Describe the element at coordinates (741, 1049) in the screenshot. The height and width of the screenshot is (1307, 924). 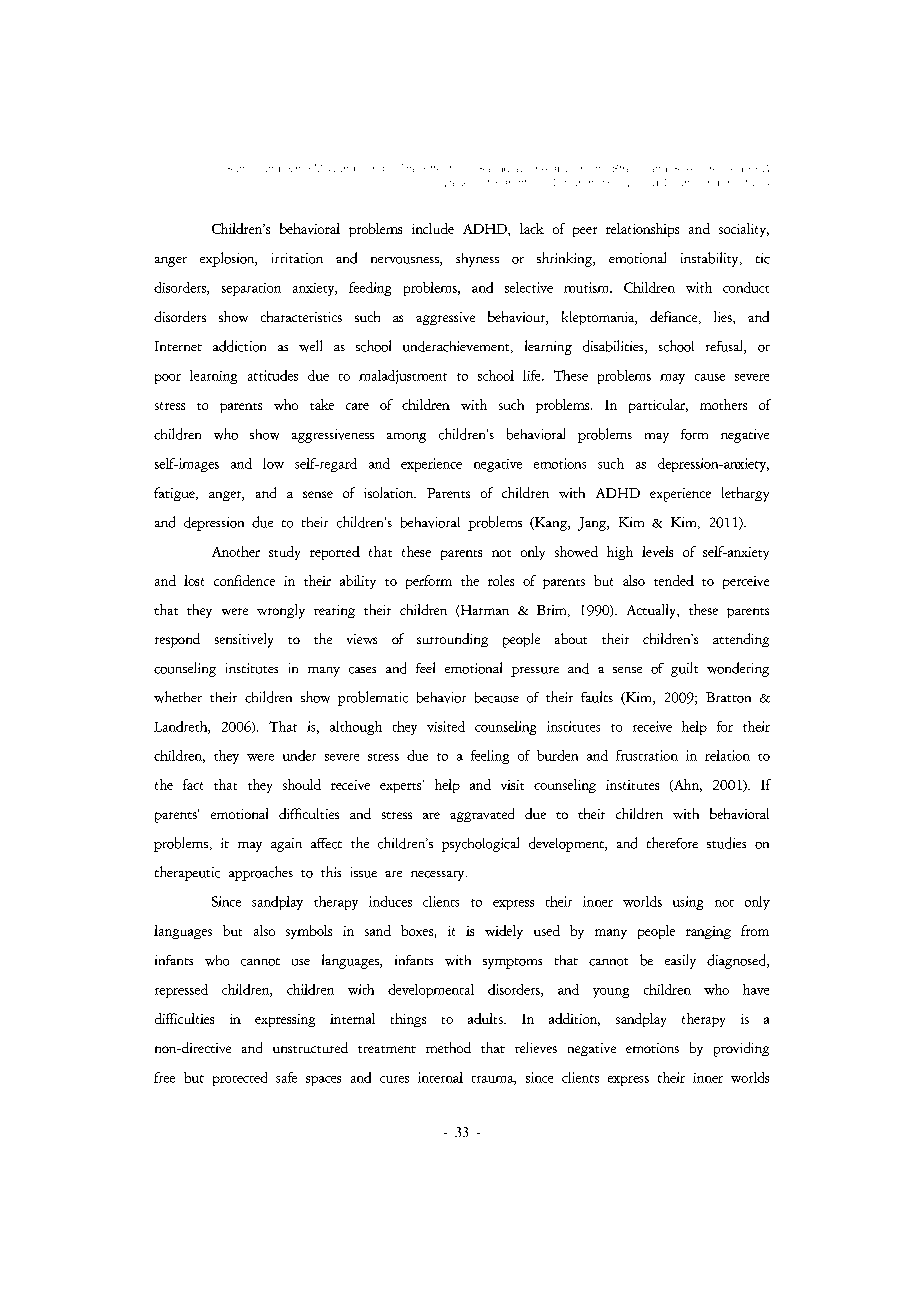
I see `providing` at that location.
